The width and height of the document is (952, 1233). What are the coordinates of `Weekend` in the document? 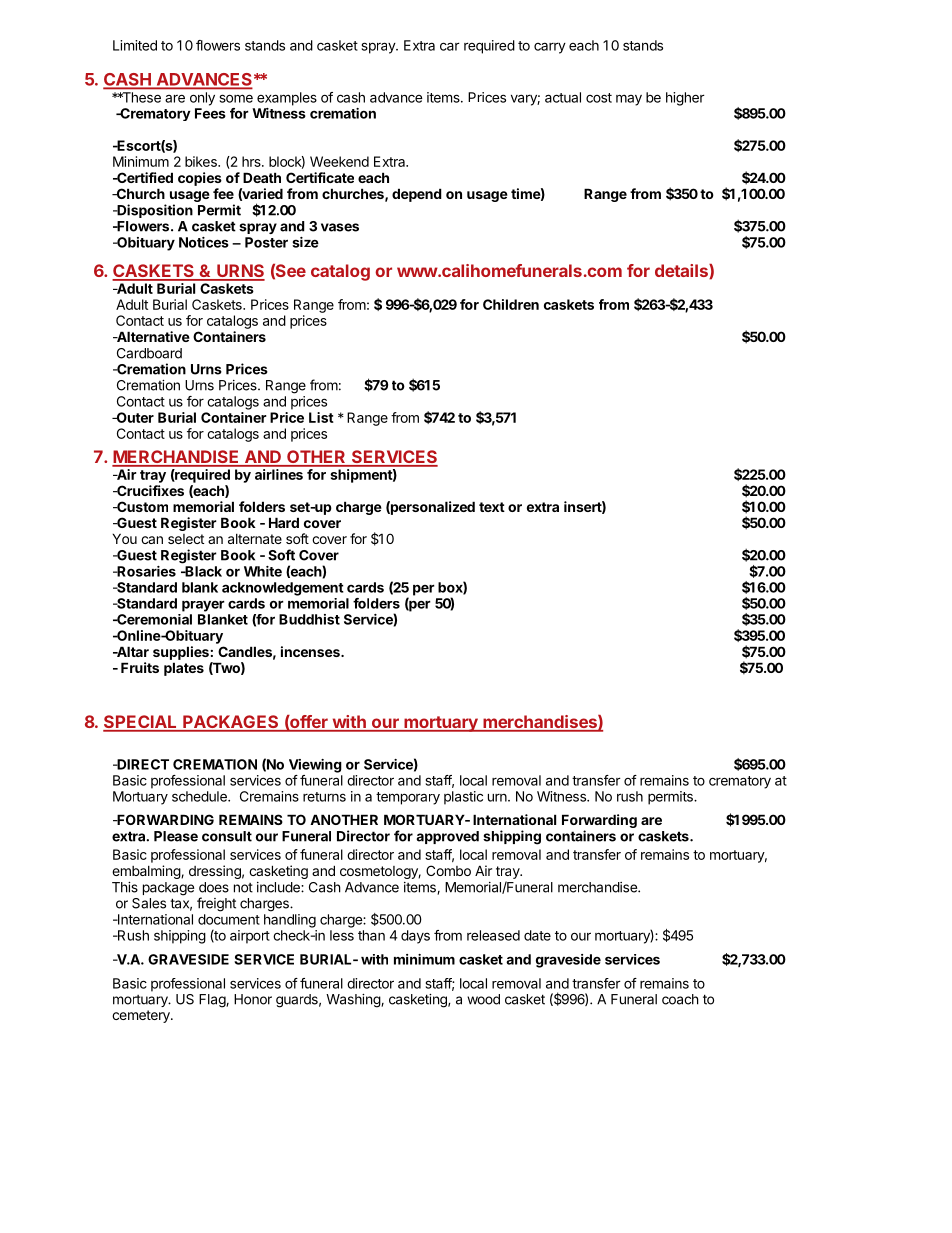 It's located at (339, 161).
